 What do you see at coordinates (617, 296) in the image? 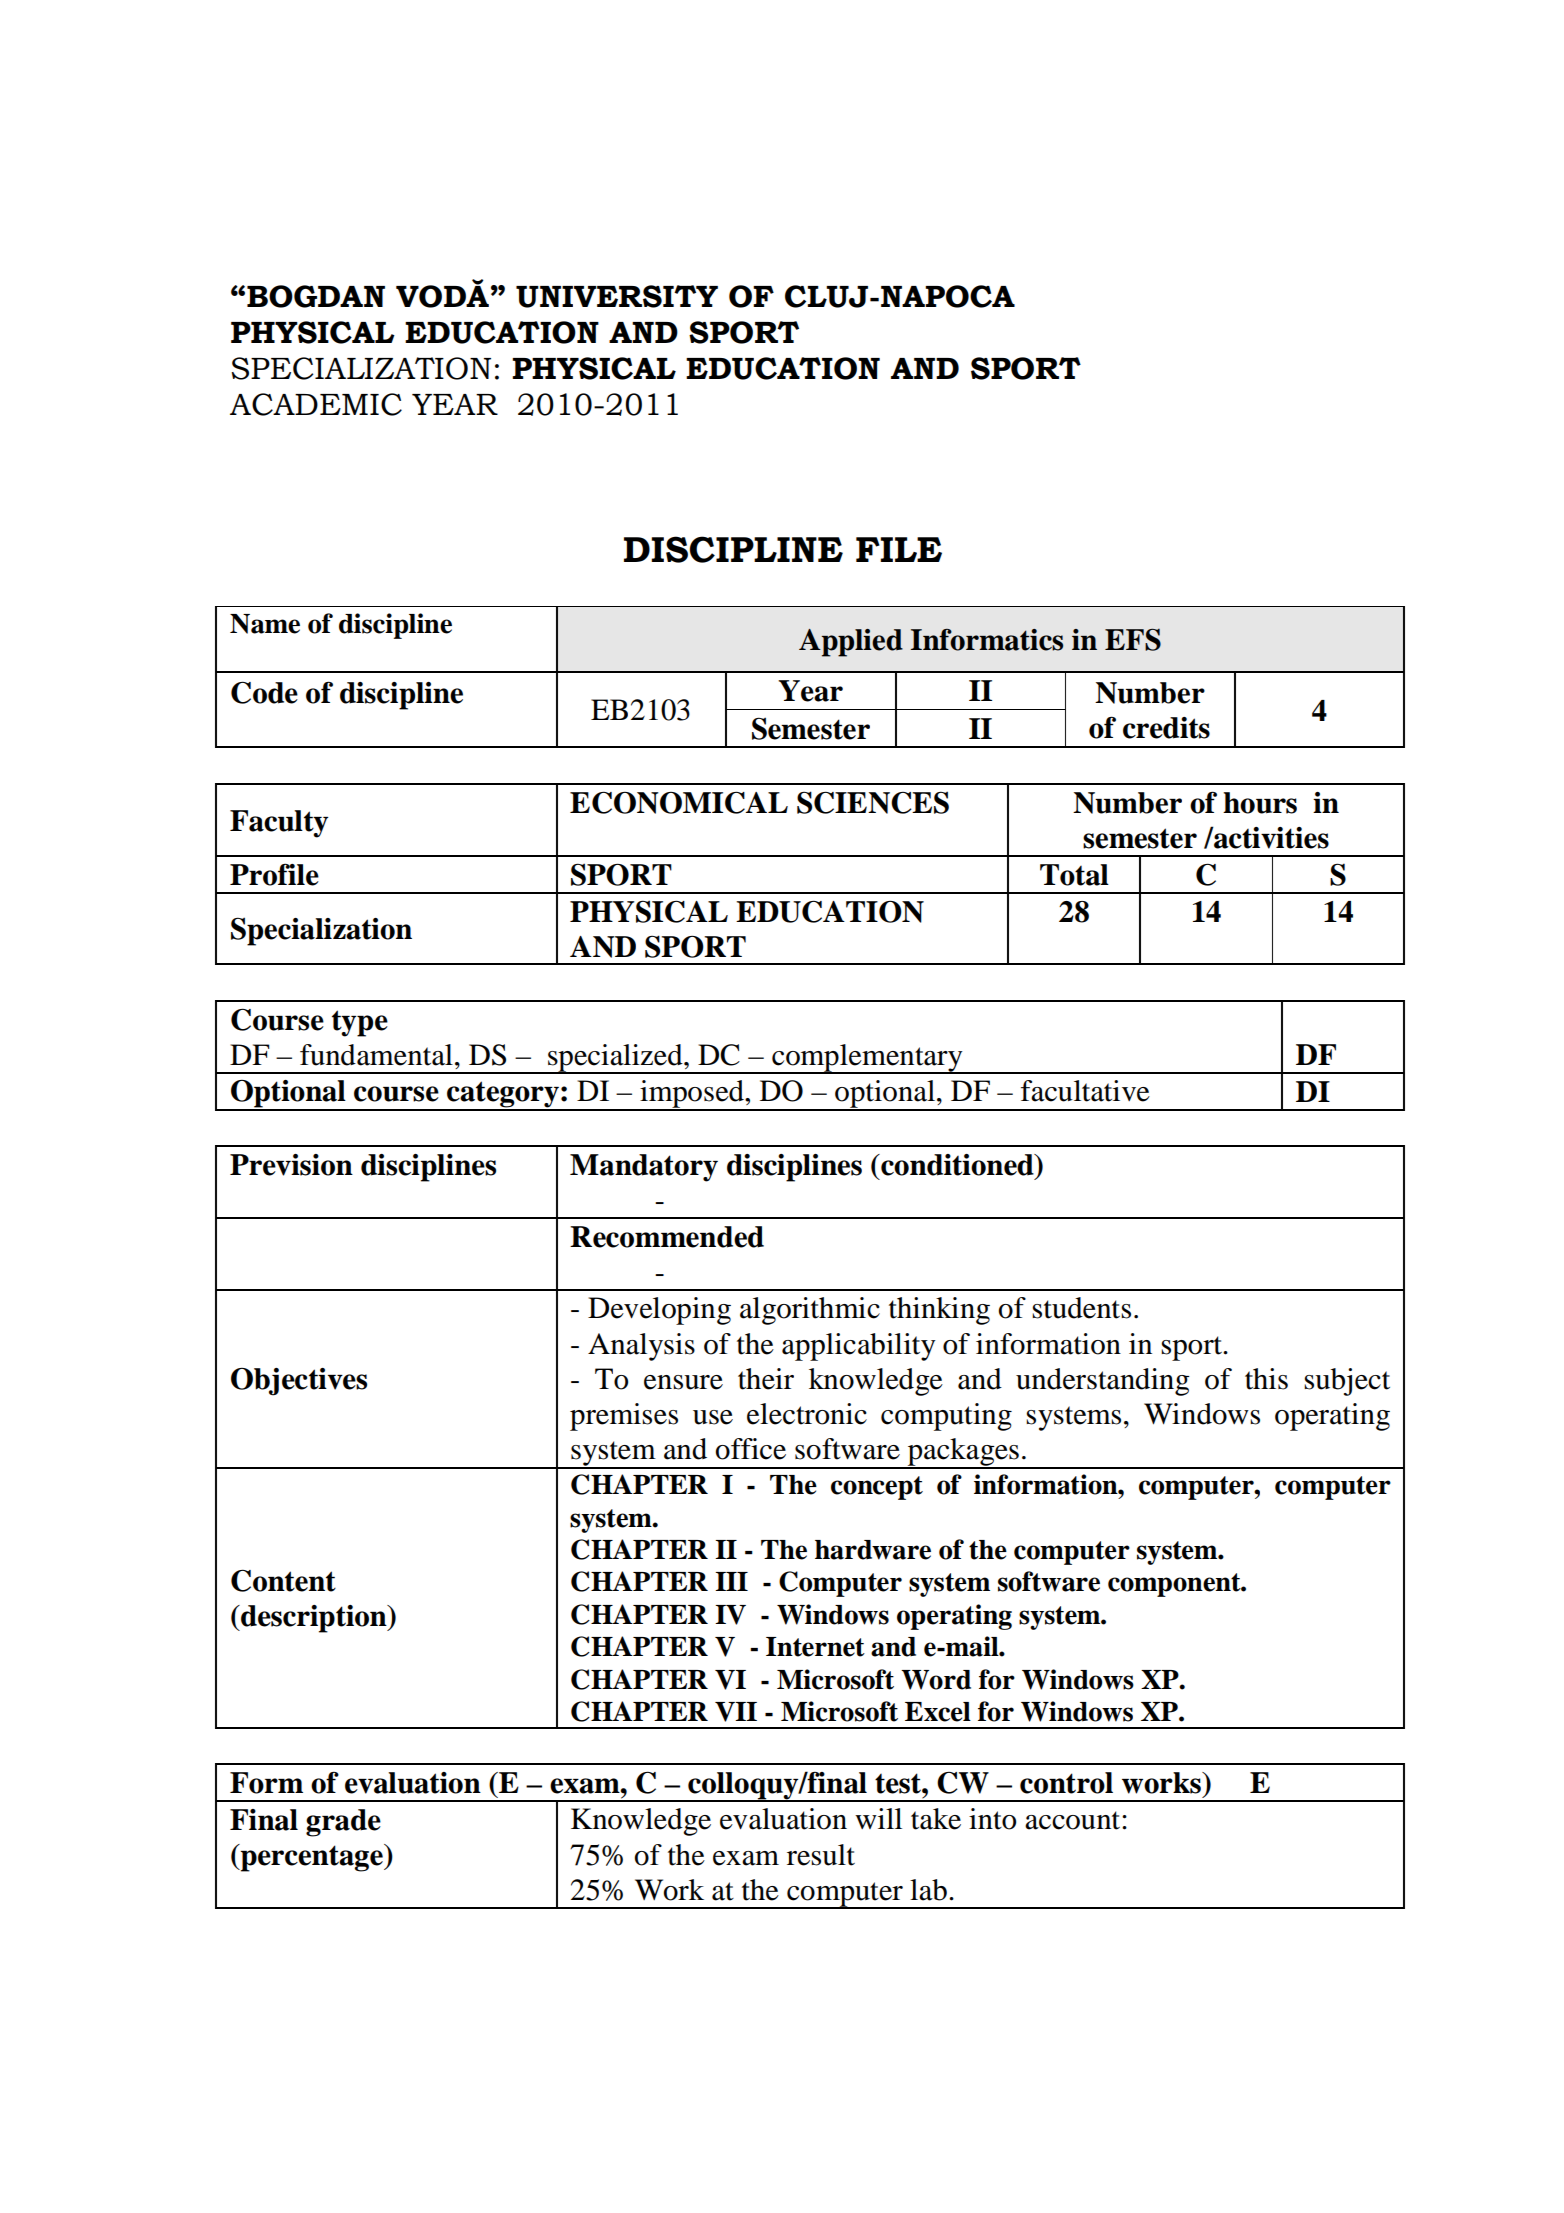
I see `UNIVERSITY` at bounding box center [617, 296].
